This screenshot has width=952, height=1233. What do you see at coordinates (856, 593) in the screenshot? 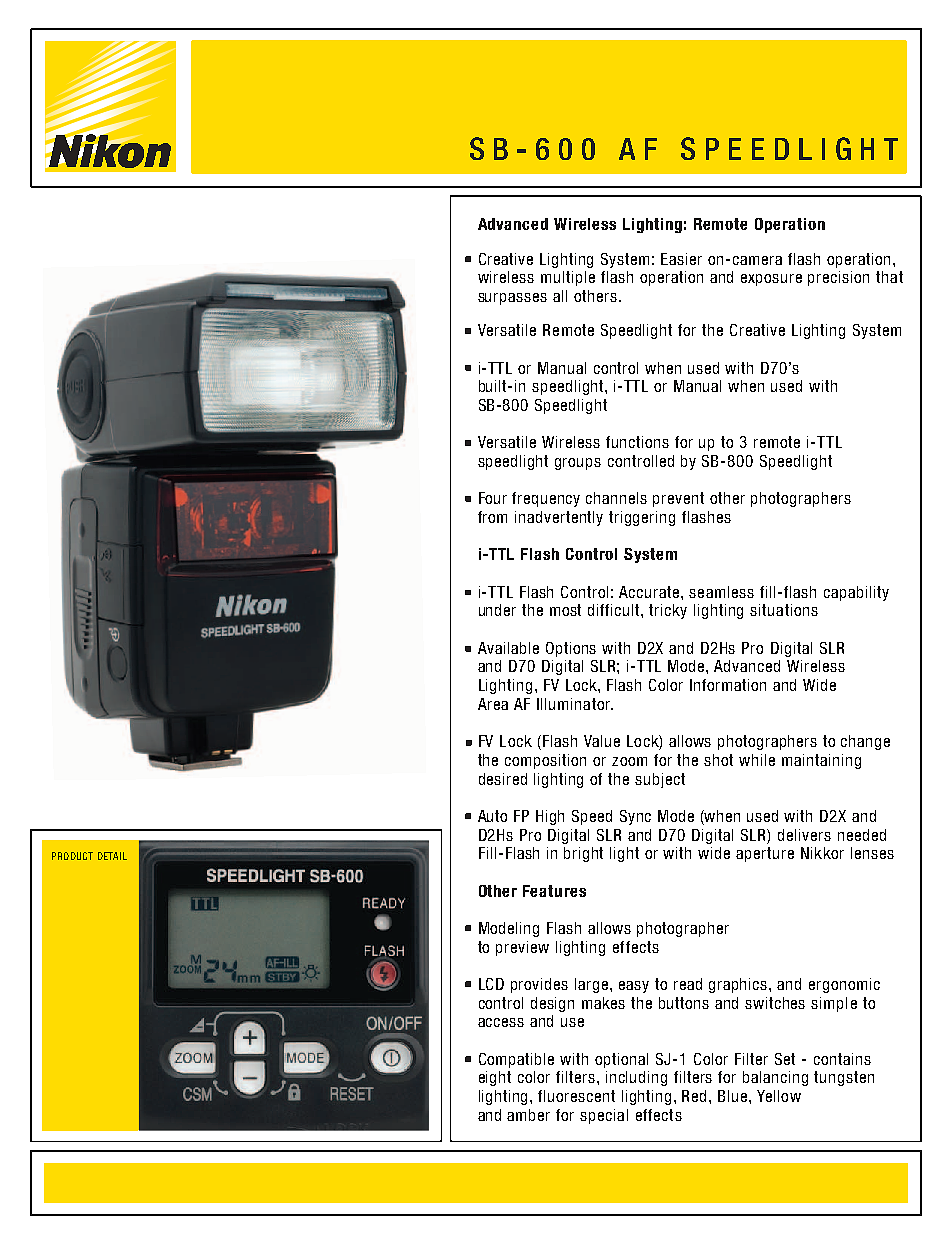
I see `capability` at bounding box center [856, 593].
